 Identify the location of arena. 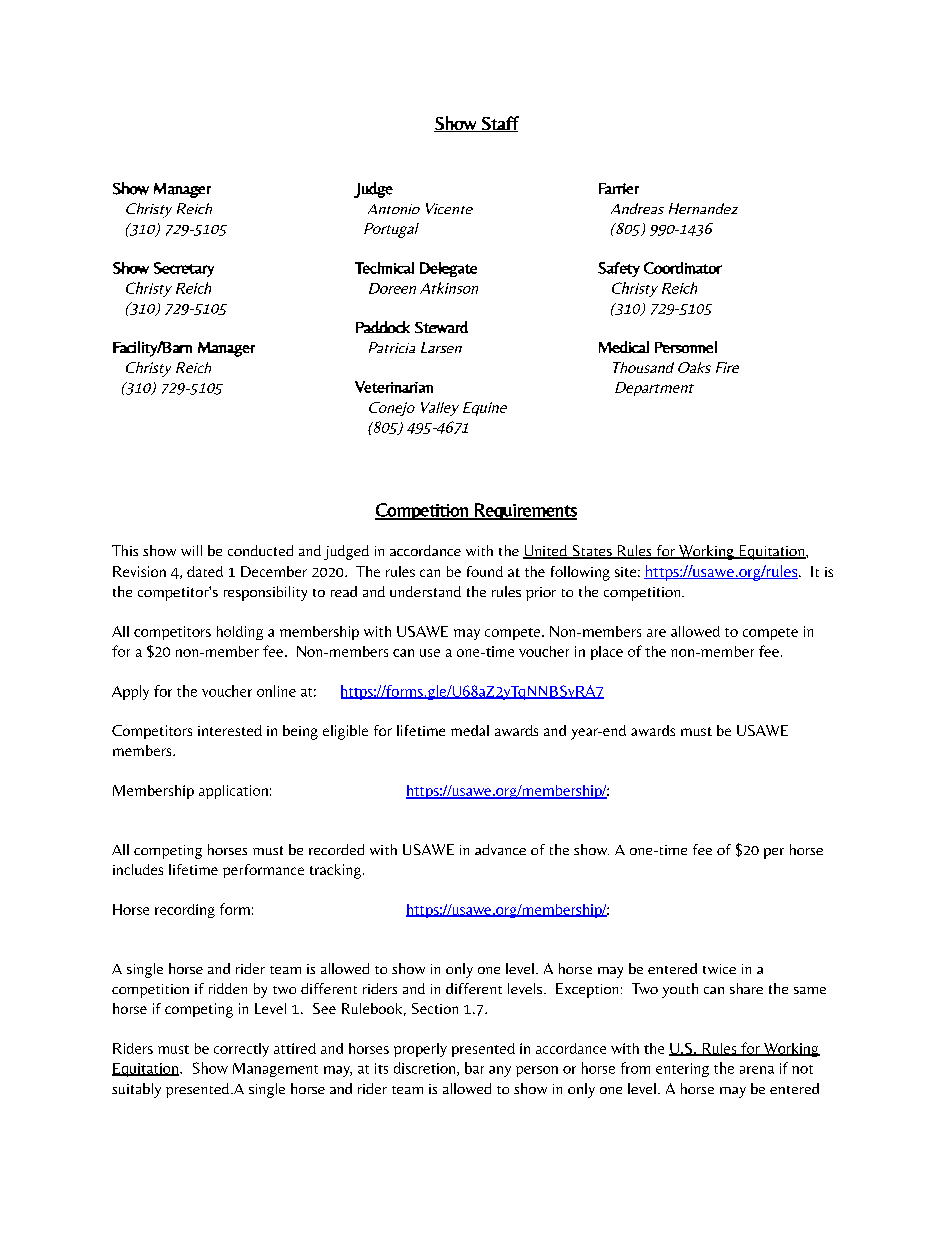
(757, 1070).
